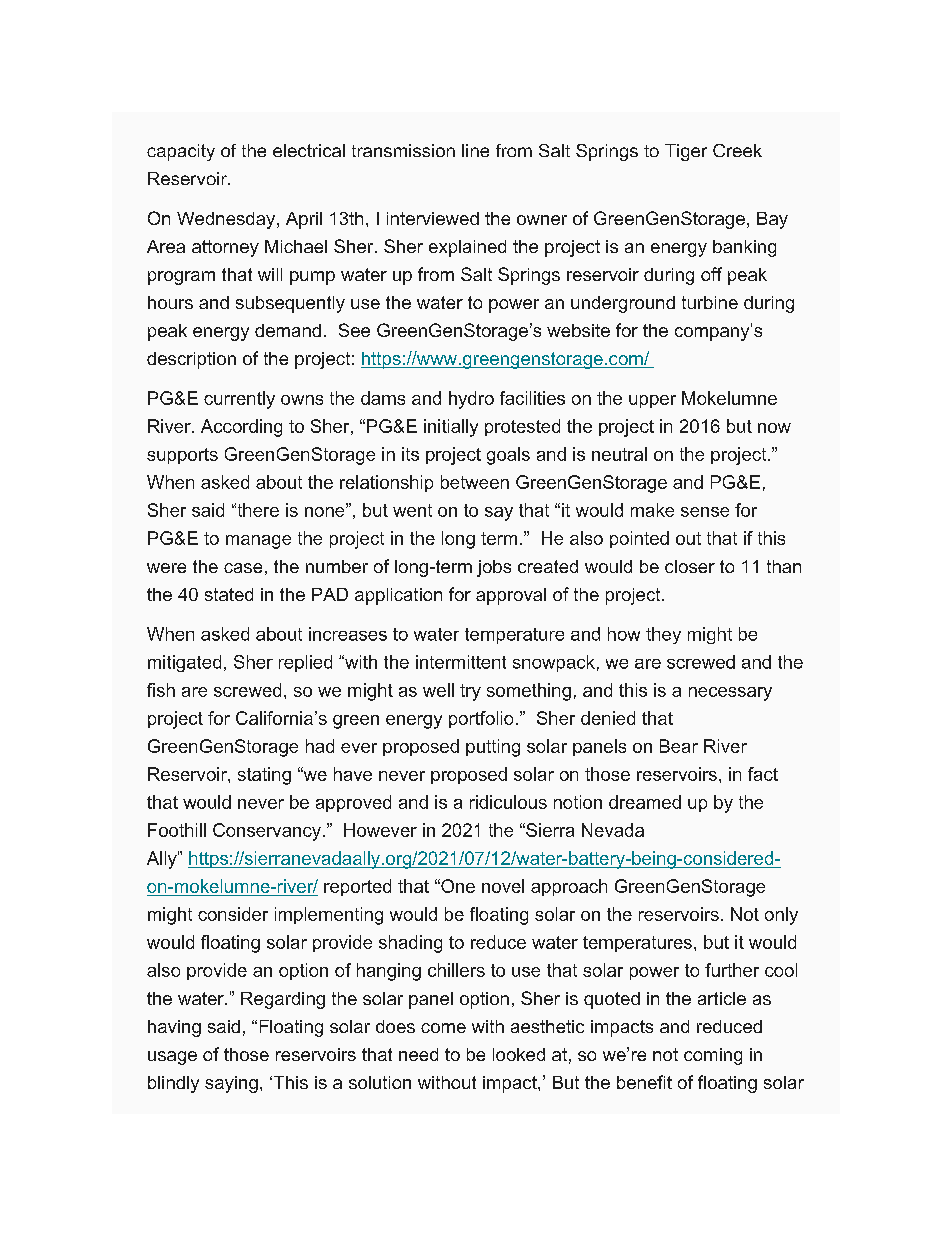 The width and height of the screenshot is (952, 1233). Describe the element at coordinates (686, 152) in the screenshot. I see `Tiger` at that location.
